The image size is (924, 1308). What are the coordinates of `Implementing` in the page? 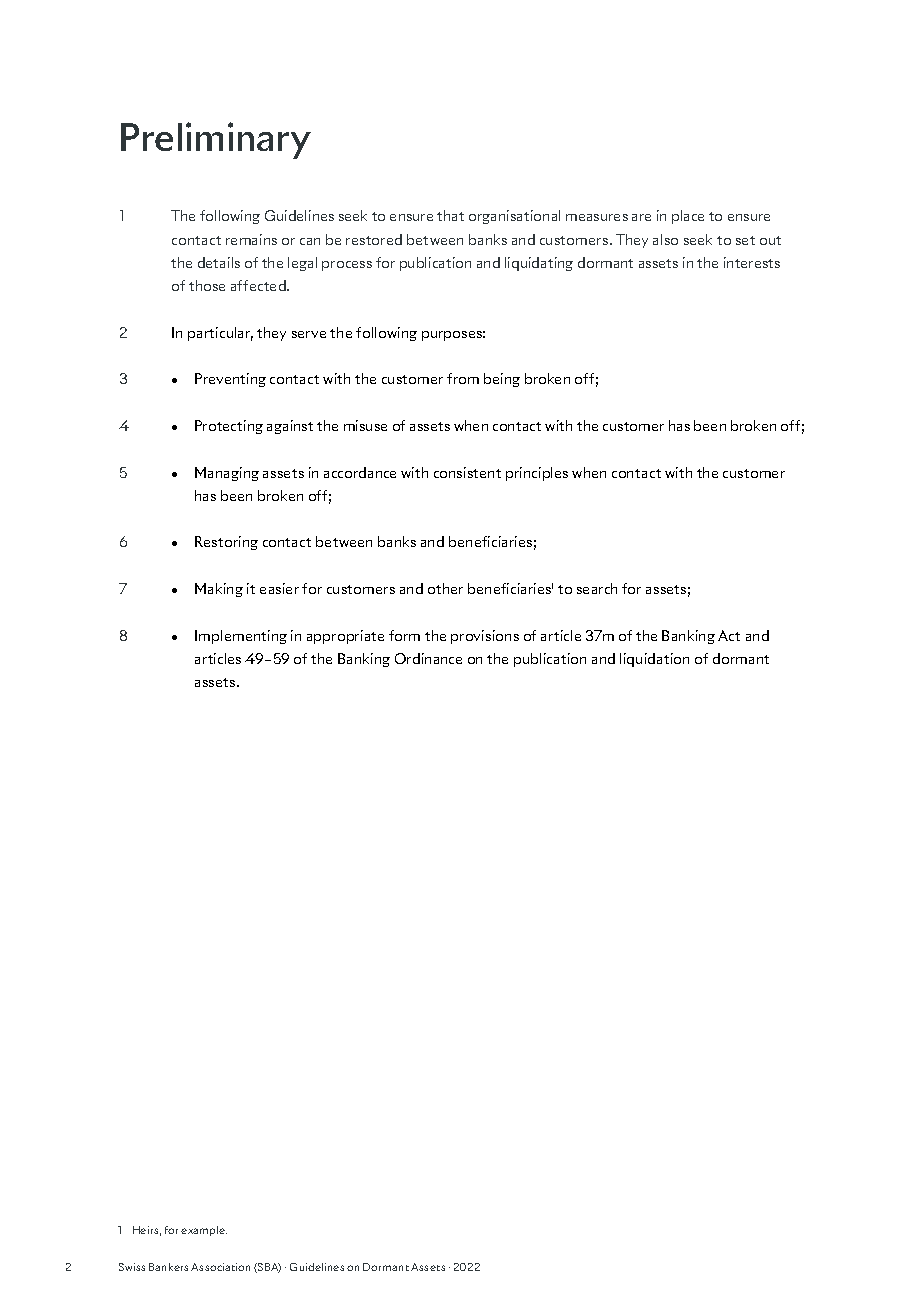 It's located at (241, 637).
